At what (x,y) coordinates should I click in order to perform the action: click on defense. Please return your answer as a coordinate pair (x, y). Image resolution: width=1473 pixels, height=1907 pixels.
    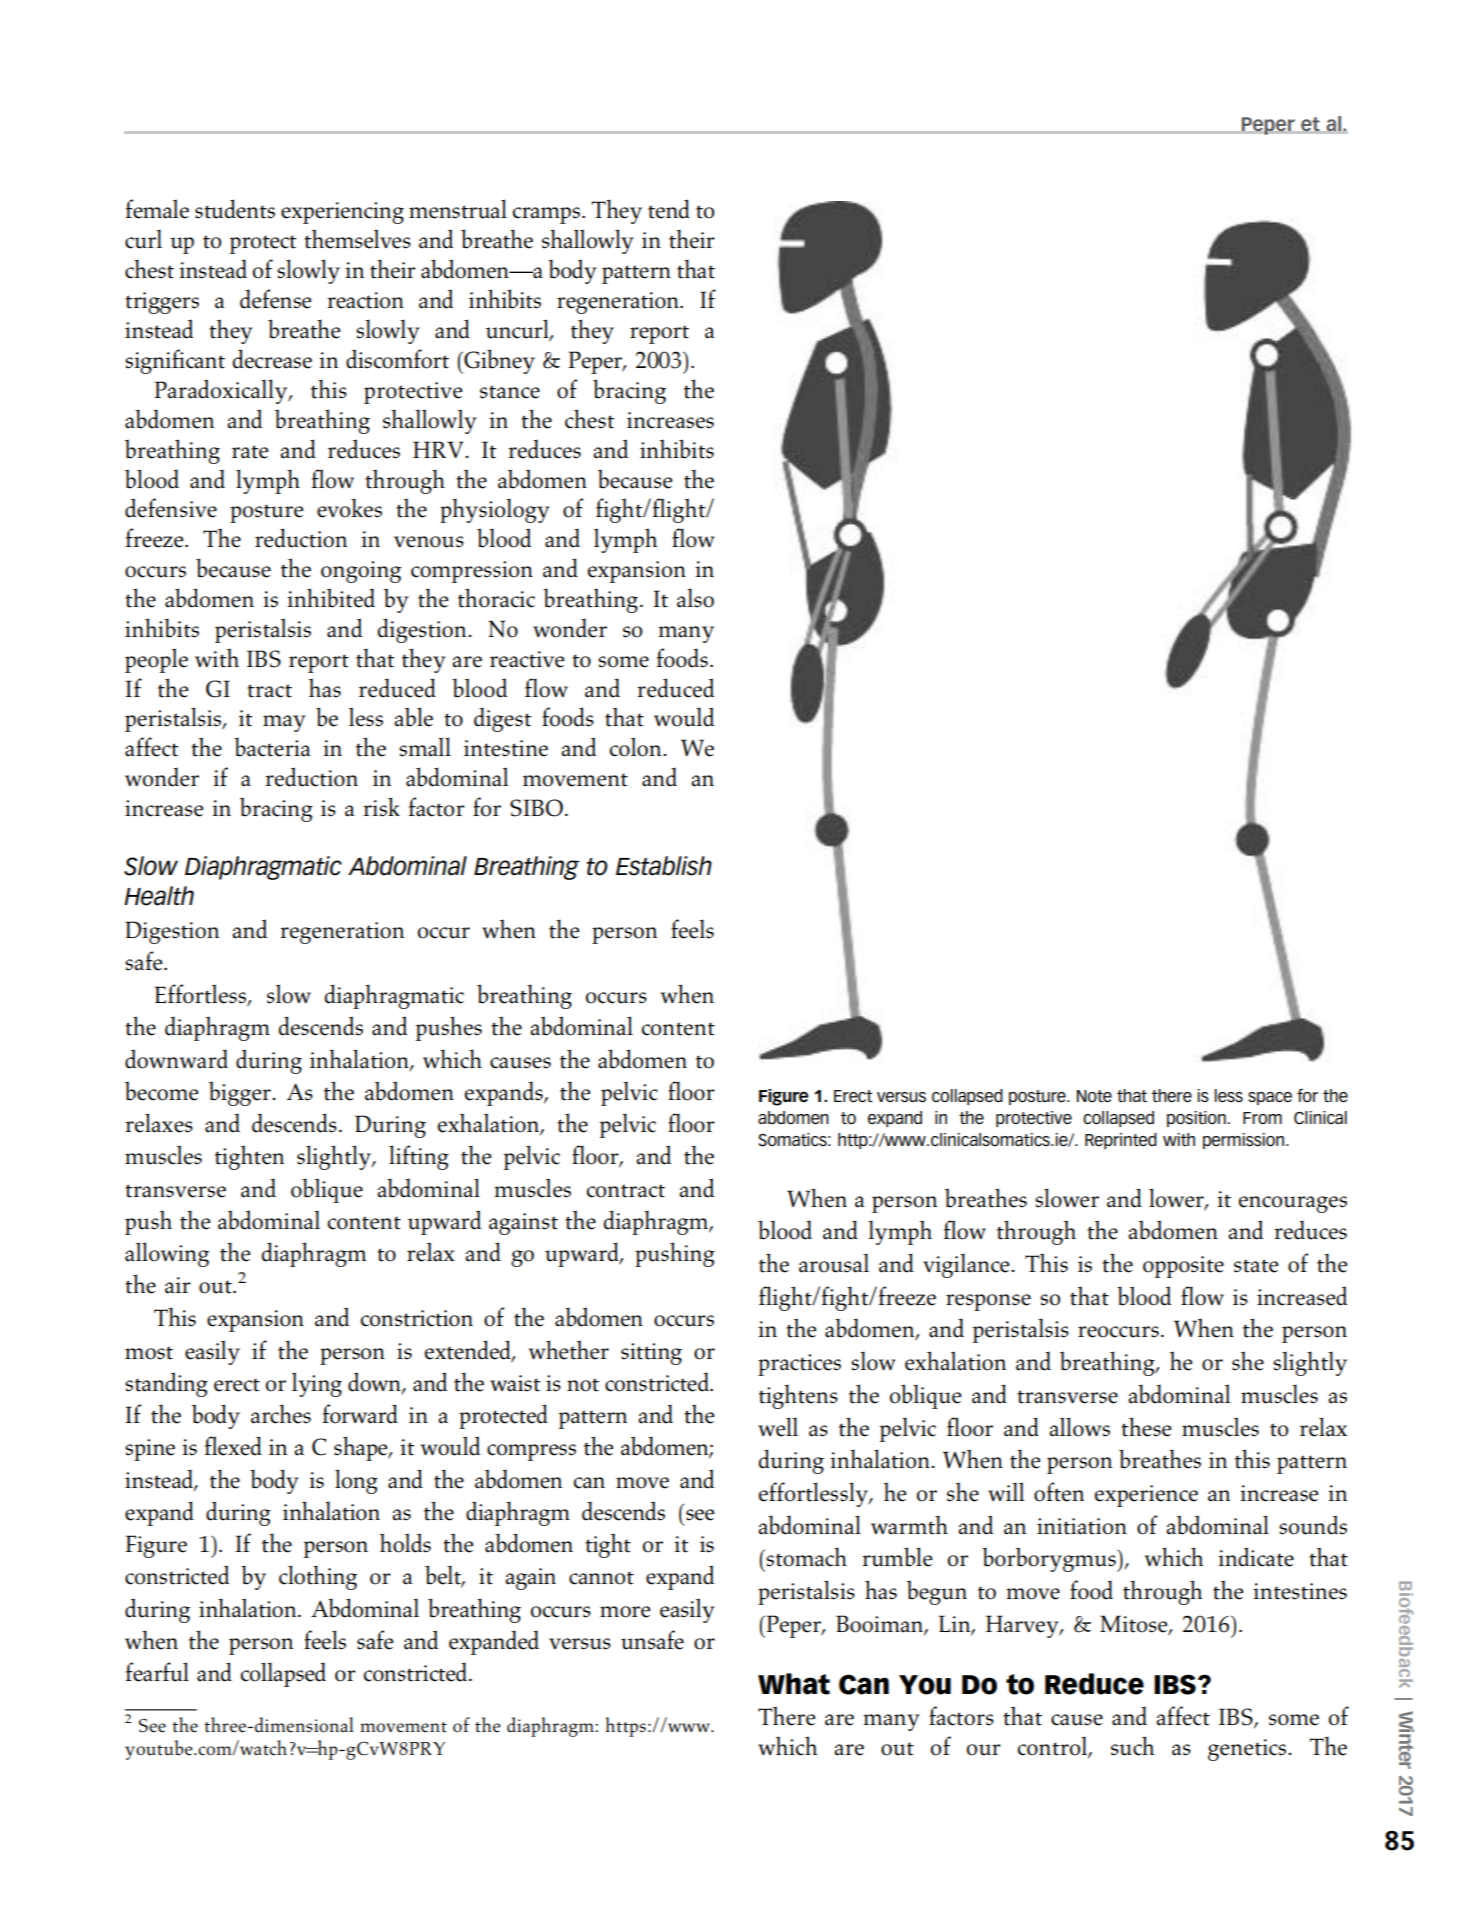
    Looking at the image, I should click on (275, 299).
